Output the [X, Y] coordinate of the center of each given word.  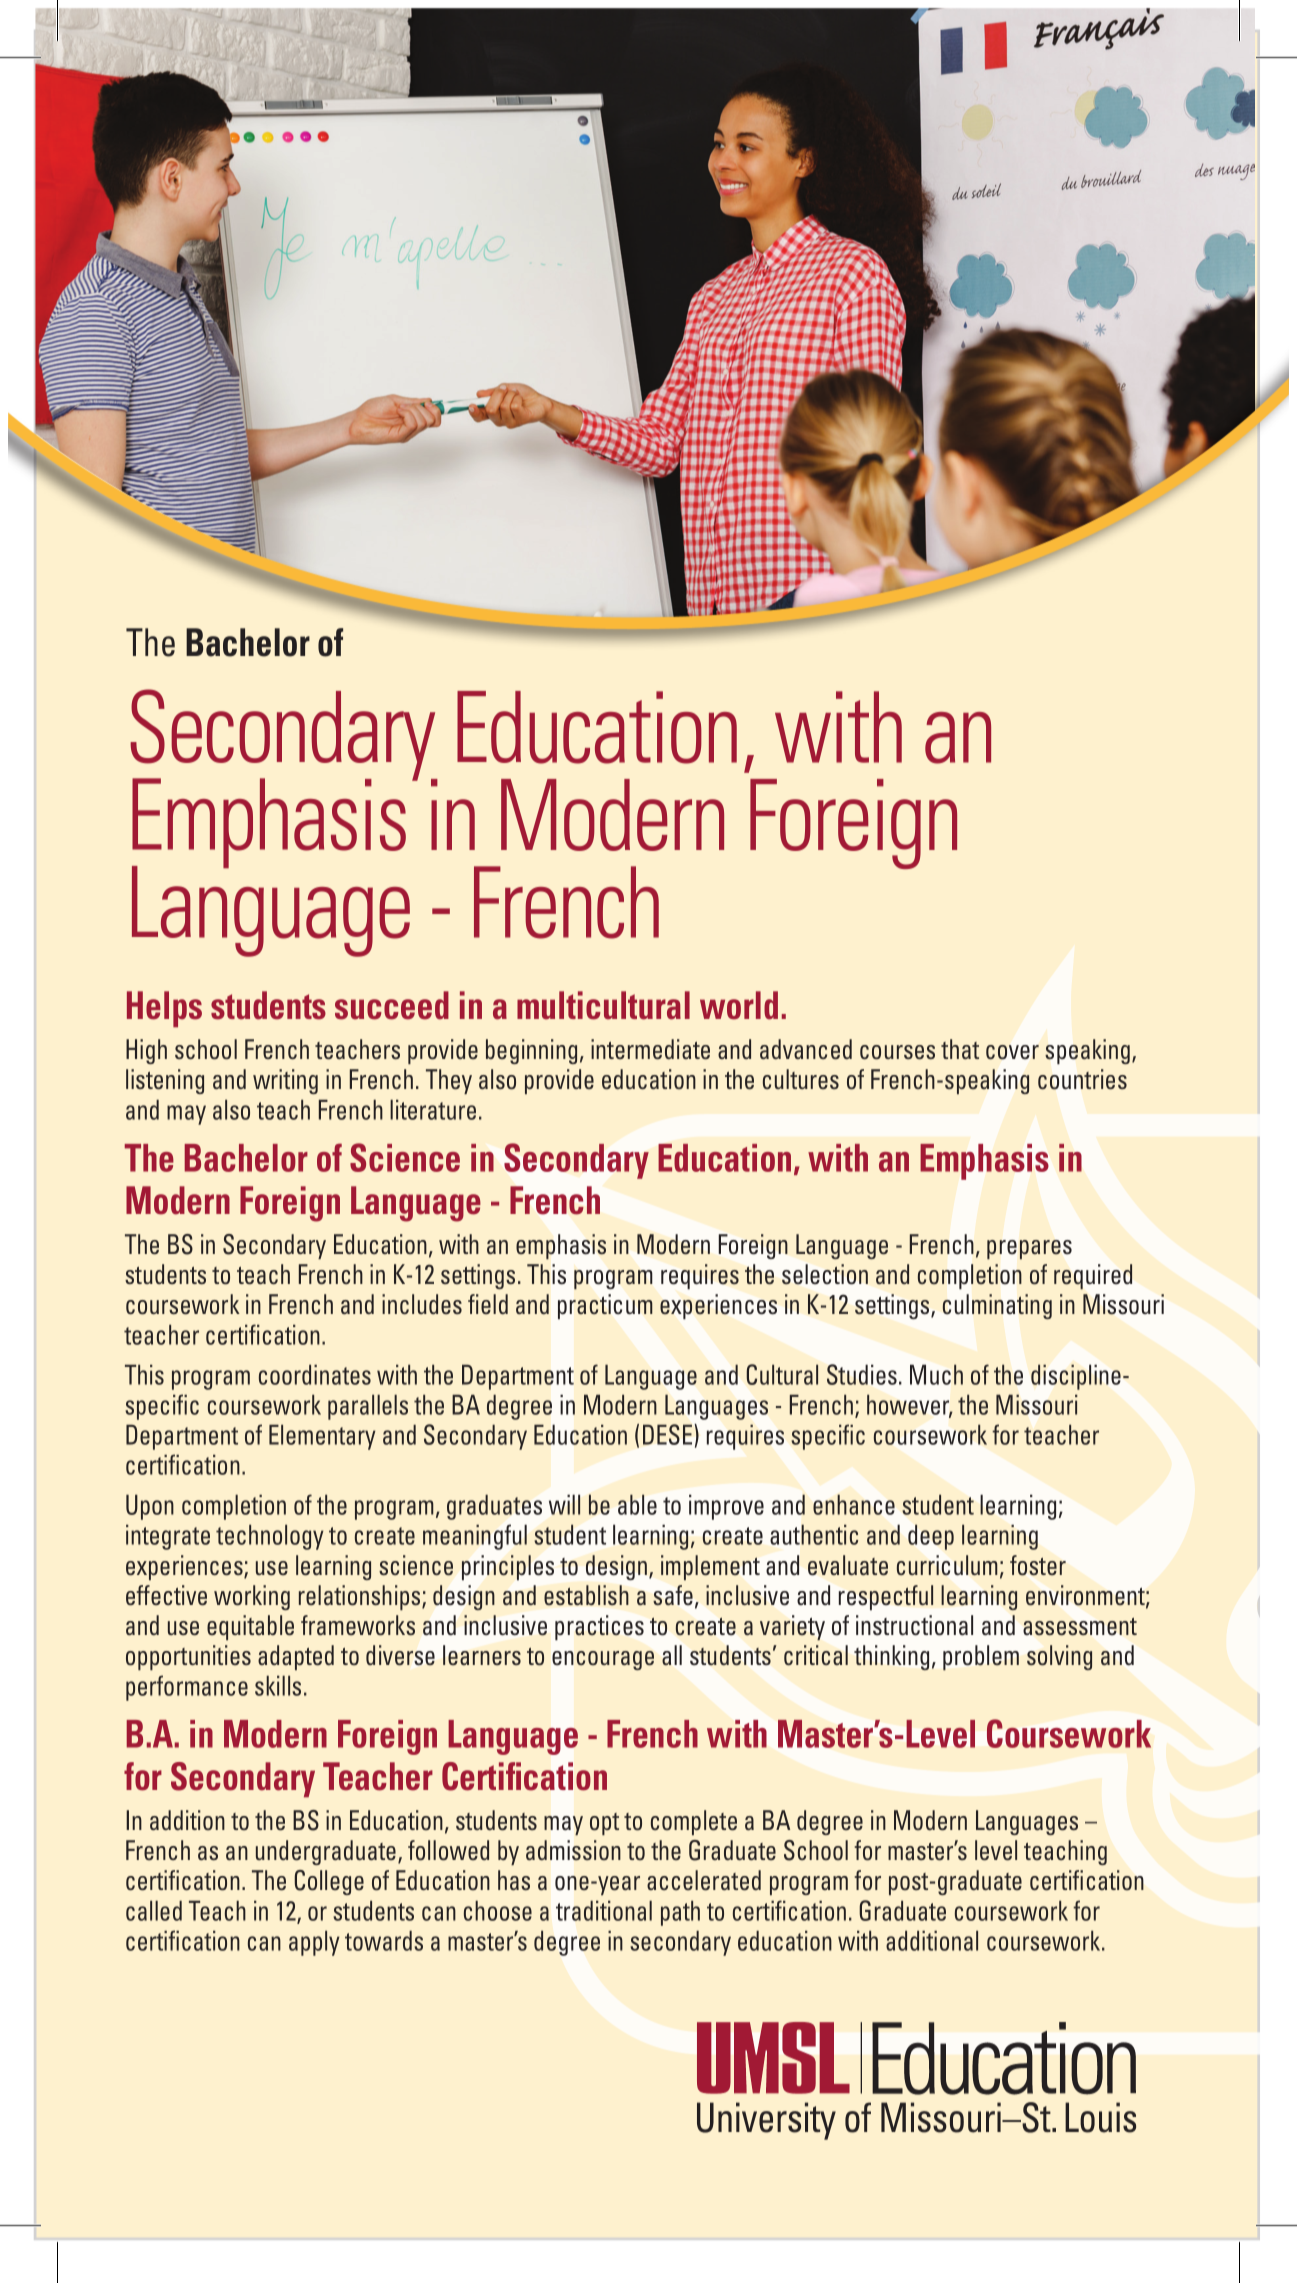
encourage [603, 1660]
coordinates [315, 1374]
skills [278, 1685]
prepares [1029, 1249]
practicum [605, 1306]
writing [285, 1081]
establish [586, 1595]
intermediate [650, 1049]
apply [314, 1943]
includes [422, 1304]
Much [936, 1374]
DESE [669, 1434]
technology [270, 1537]
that [960, 1049]
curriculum [947, 1565]
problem [981, 1658]
